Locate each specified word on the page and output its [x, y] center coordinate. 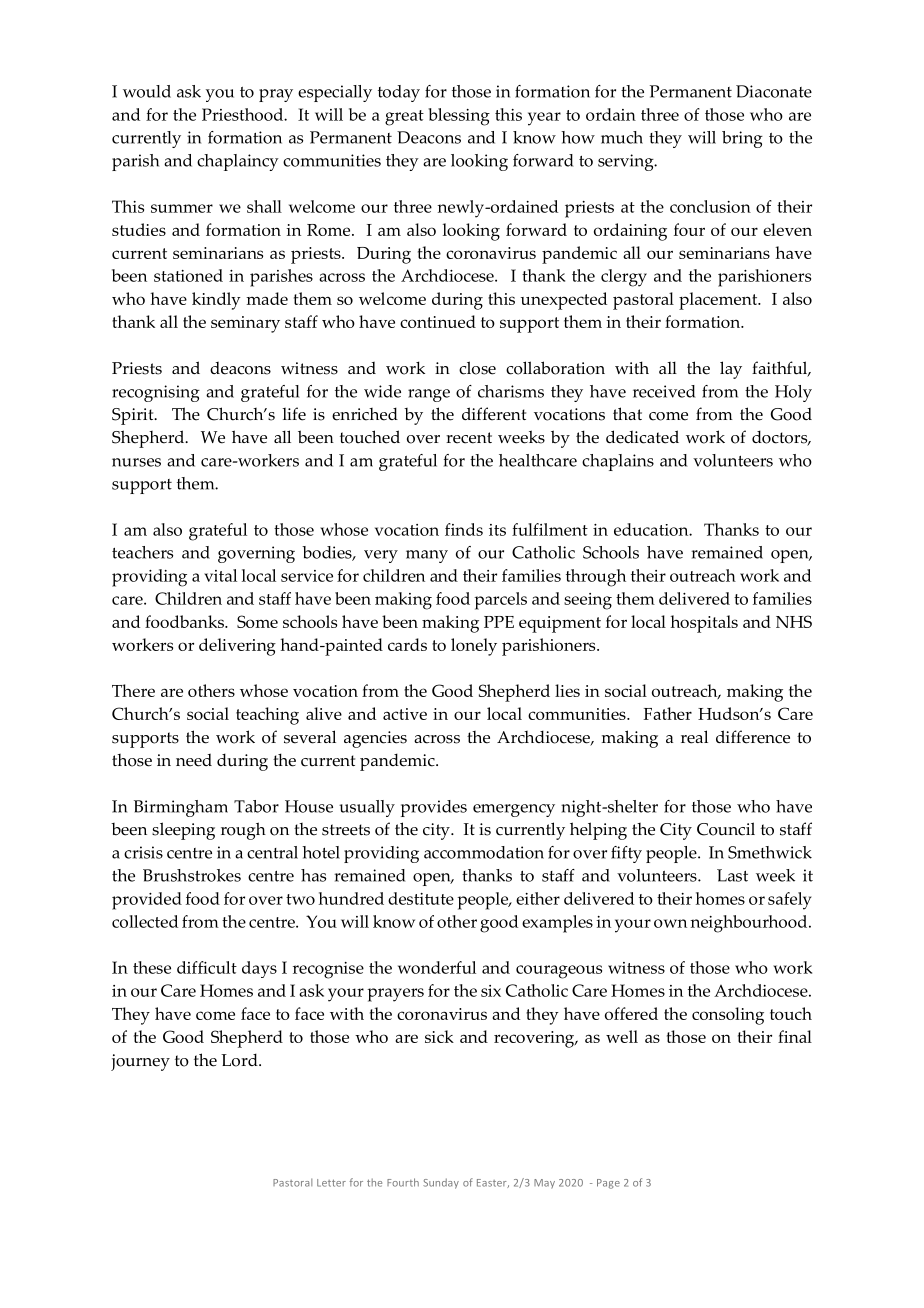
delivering [237, 647]
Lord [240, 1060]
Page [608, 1184]
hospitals [704, 624]
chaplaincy [238, 162]
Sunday [441, 1183]
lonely [474, 647]
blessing [459, 117]
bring [742, 139]
